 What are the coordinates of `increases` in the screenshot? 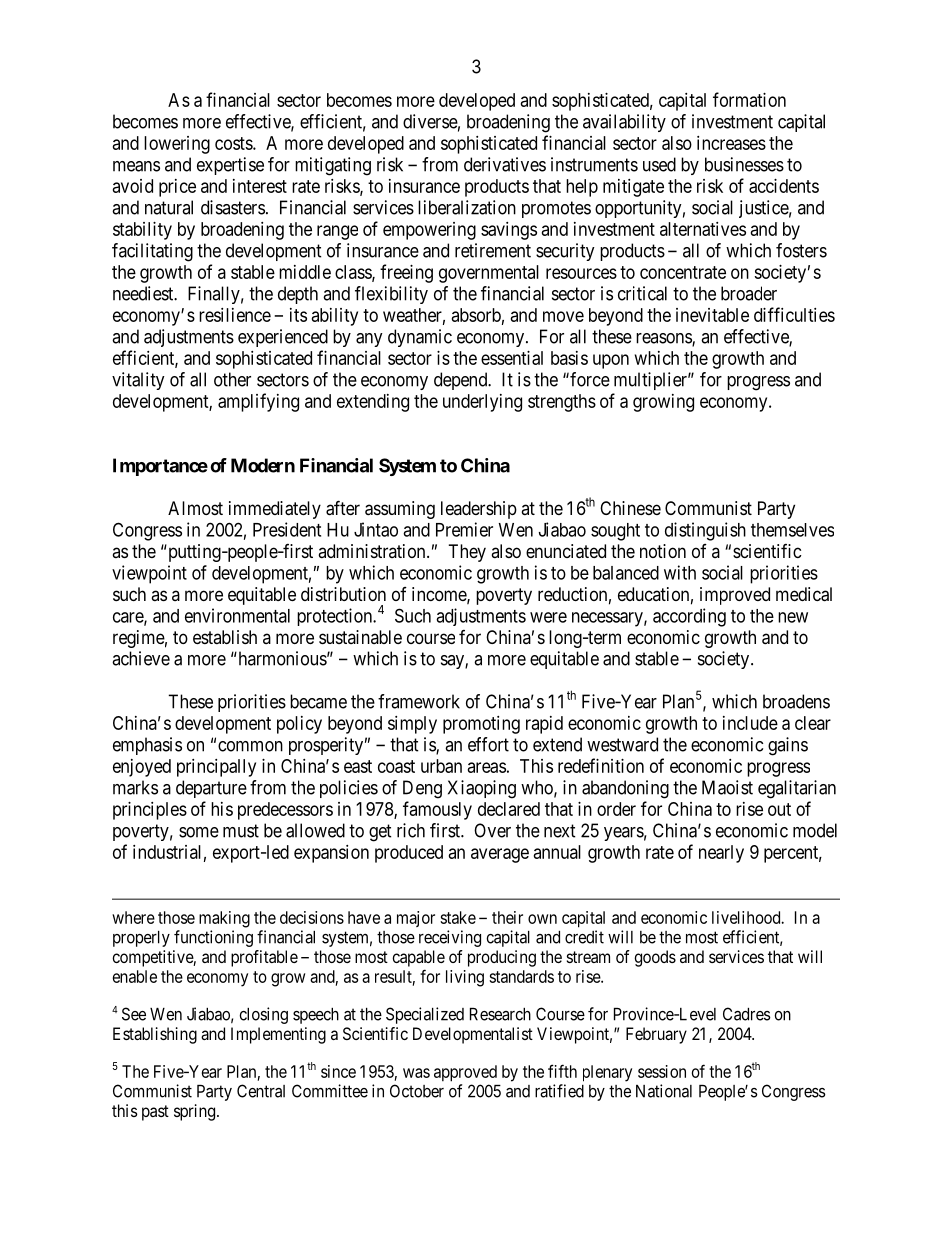 It's located at (731, 143).
